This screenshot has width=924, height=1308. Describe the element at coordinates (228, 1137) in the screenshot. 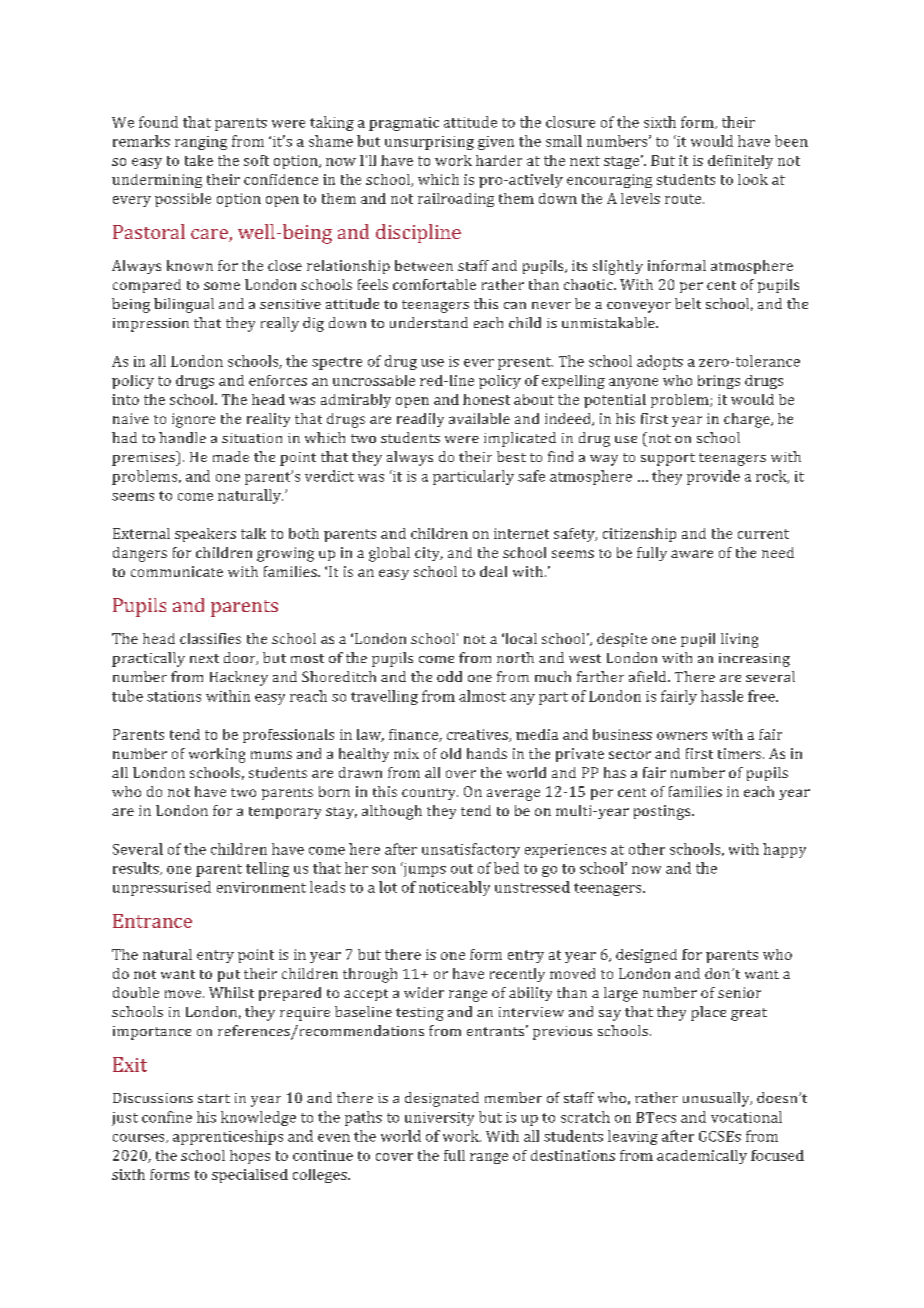

I see `apprenticeships` at that location.
